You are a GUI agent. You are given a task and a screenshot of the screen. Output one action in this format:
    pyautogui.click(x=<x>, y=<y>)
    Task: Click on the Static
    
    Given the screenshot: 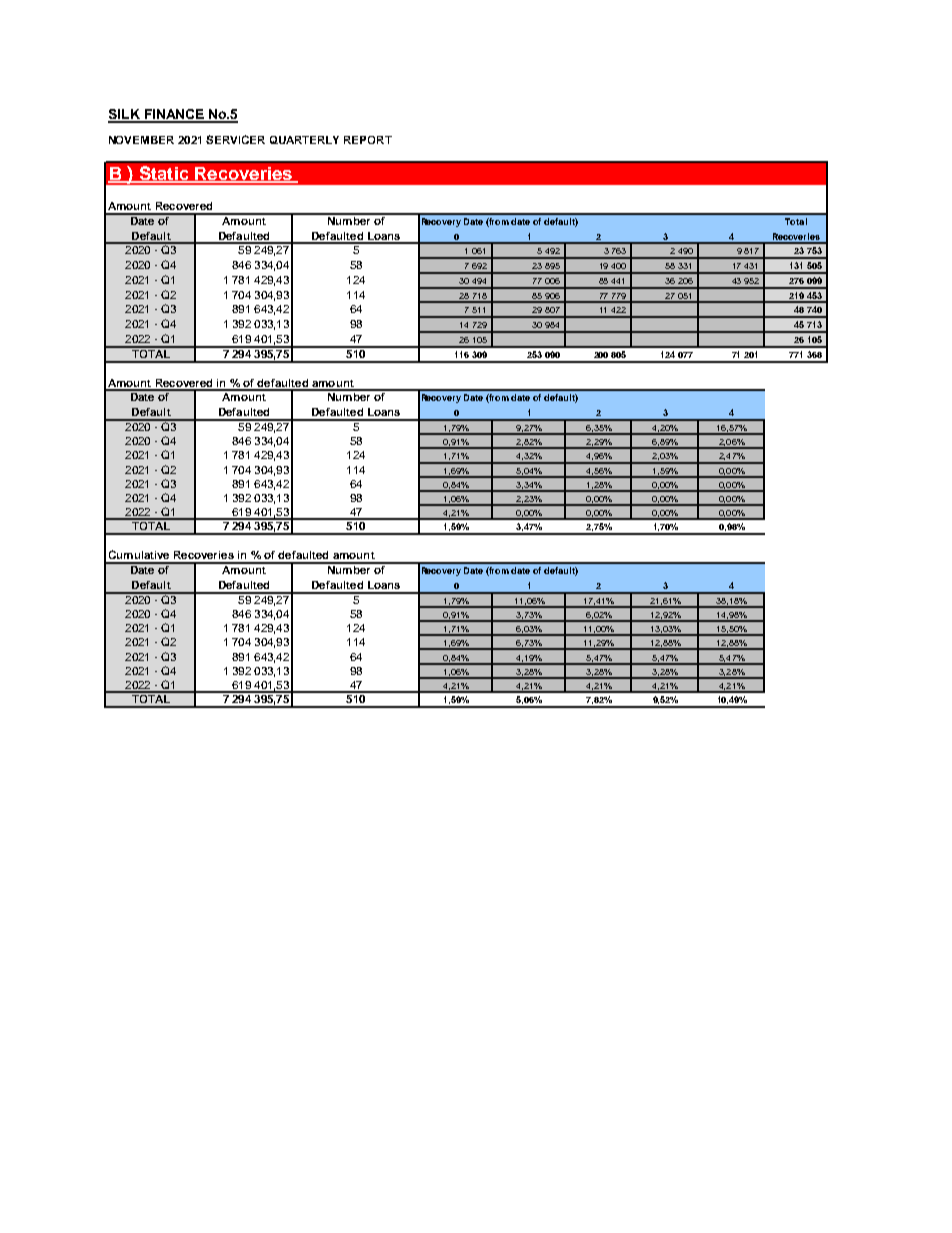 What is the action you would take?
    pyautogui.click(x=164, y=174)
